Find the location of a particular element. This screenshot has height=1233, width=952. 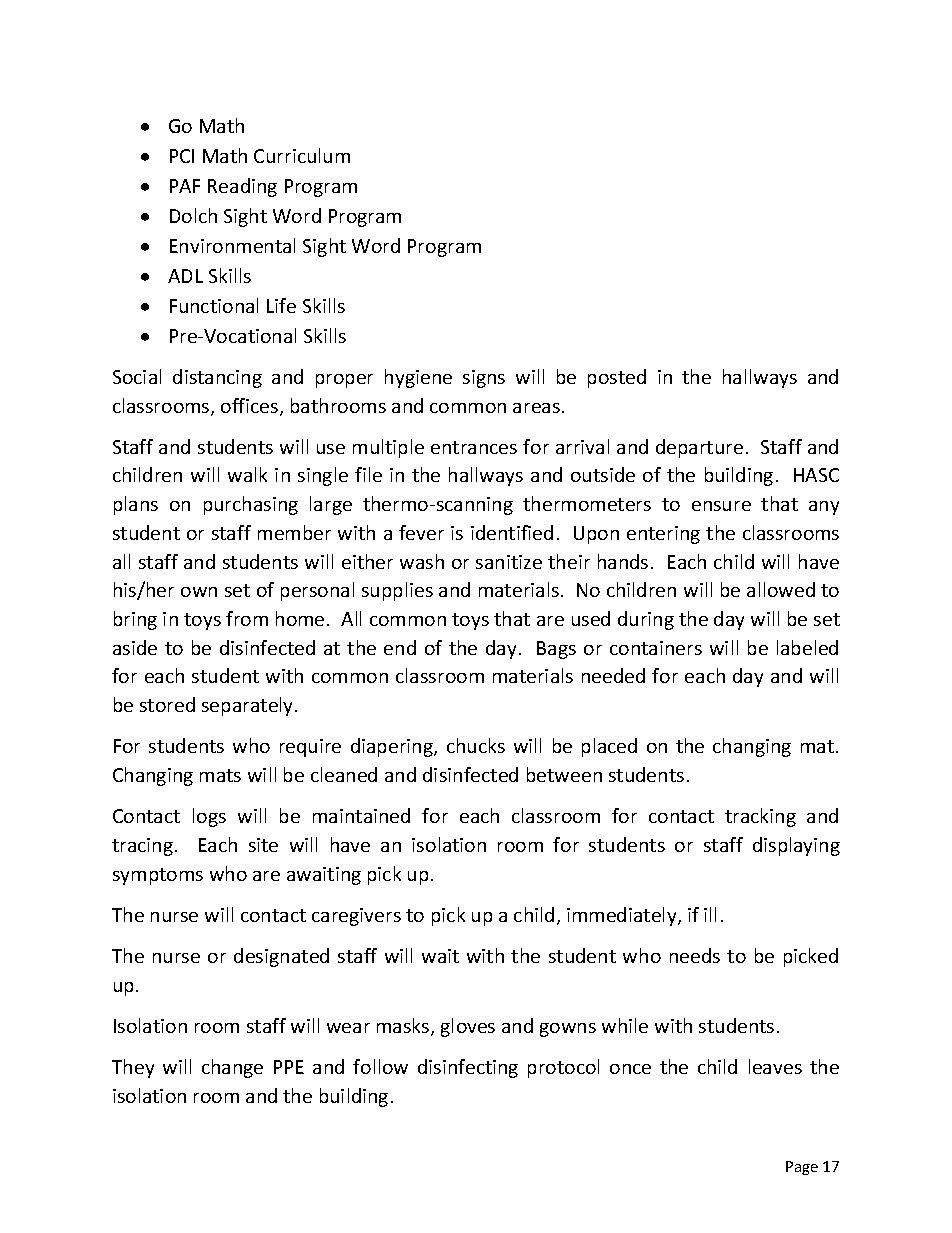

posted is located at coordinates (617, 378).
